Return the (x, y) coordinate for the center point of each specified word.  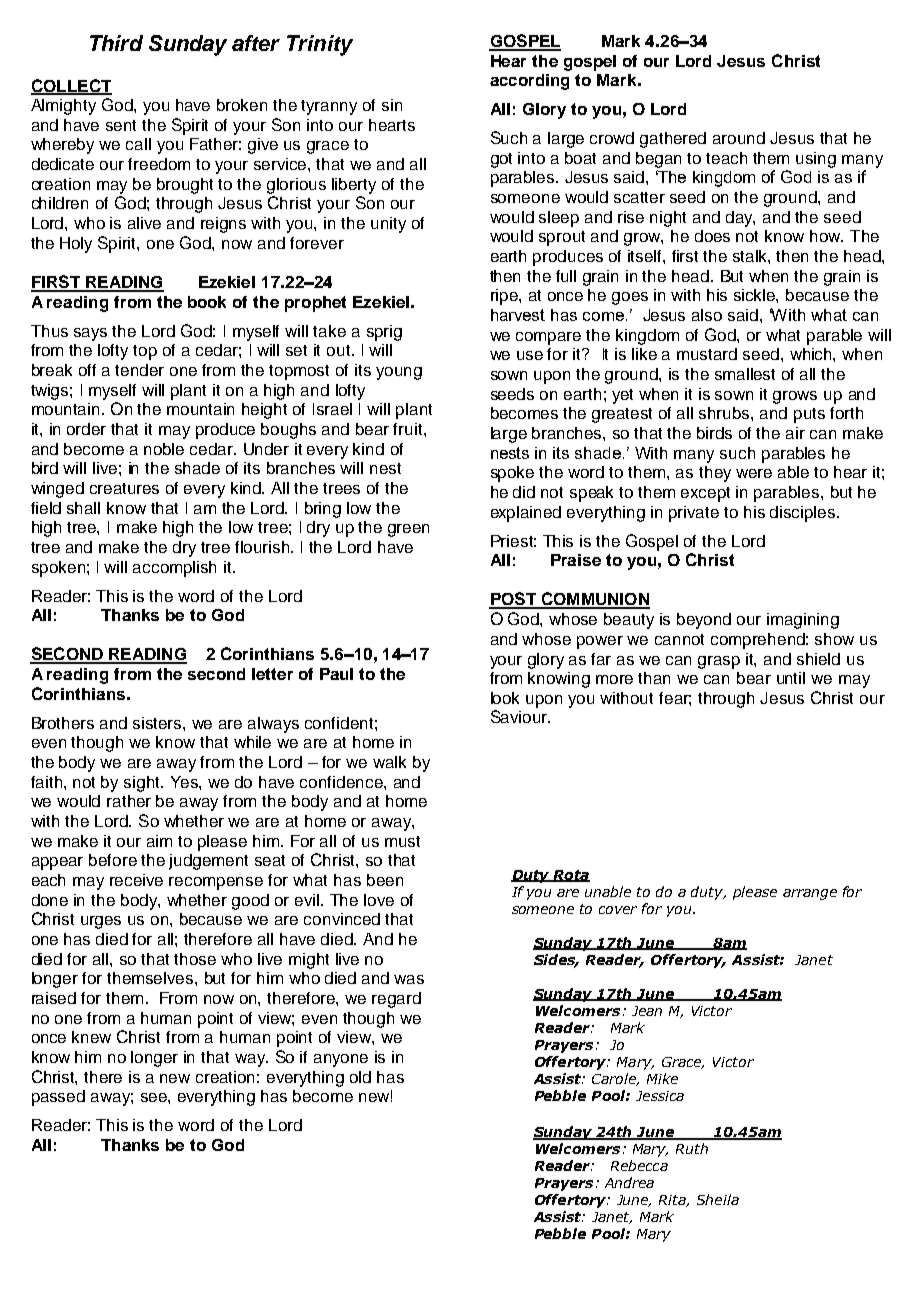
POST (513, 600)
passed (58, 1098)
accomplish (174, 569)
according (529, 82)
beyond (704, 621)
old (360, 1077)
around (739, 138)
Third (116, 43)
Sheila (718, 1199)
